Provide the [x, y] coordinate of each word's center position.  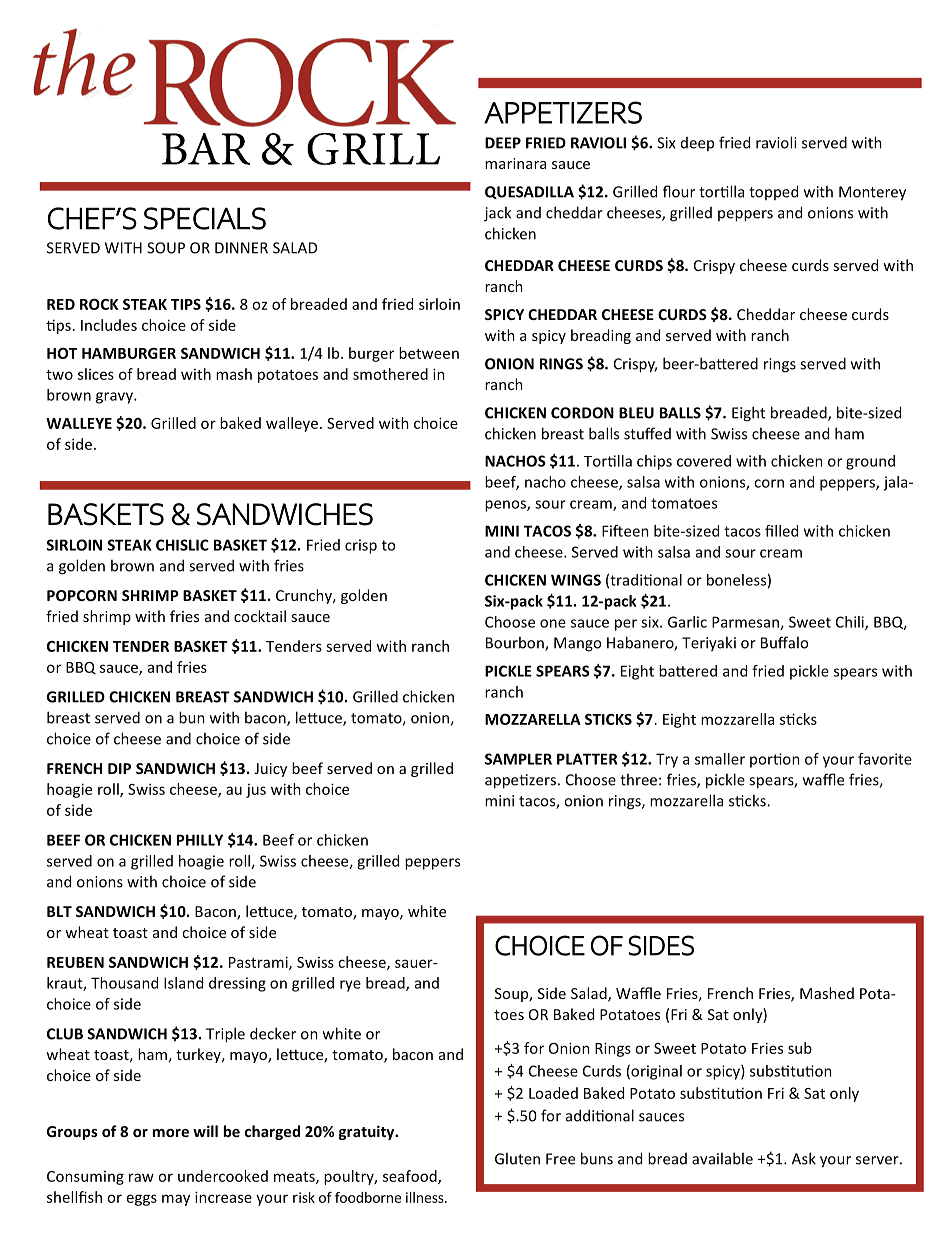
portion [775, 760]
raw [141, 1177]
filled [781, 531]
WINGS [576, 580]
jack [497, 214]
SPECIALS [205, 218]
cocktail [260, 616]
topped [773, 192]
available [722, 1158]
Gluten [517, 1158]
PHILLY [200, 840]
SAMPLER [518, 759]
